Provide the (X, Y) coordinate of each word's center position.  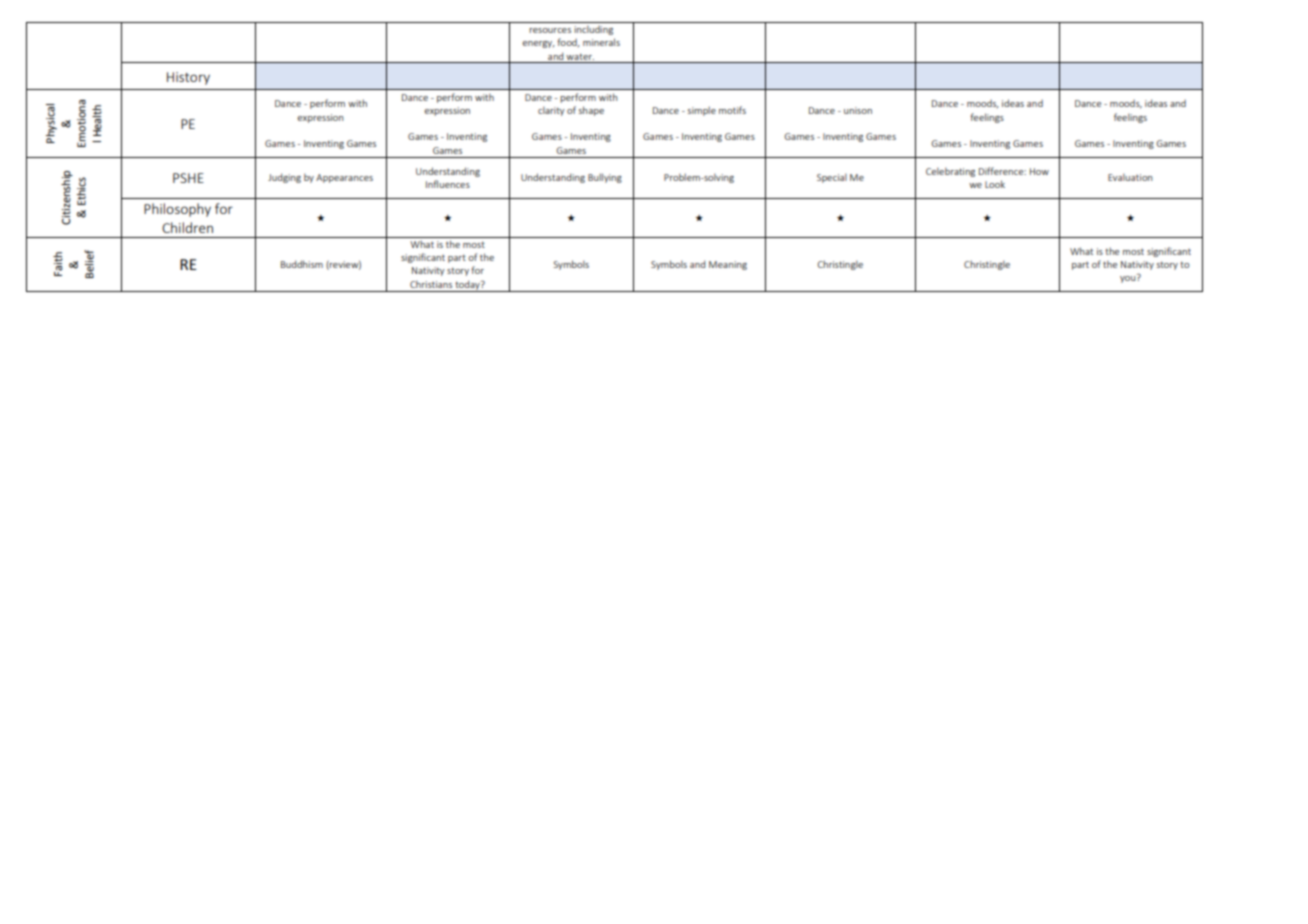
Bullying (605, 178)
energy (538, 44)
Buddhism (302, 264)
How (1039, 171)
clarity (551, 111)
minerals (601, 42)
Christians (431, 284)
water (580, 57)
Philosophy (177, 210)
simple (702, 111)
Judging (284, 178)
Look (995, 184)
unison (858, 110)
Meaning (728, 265)
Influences (448, 184)
